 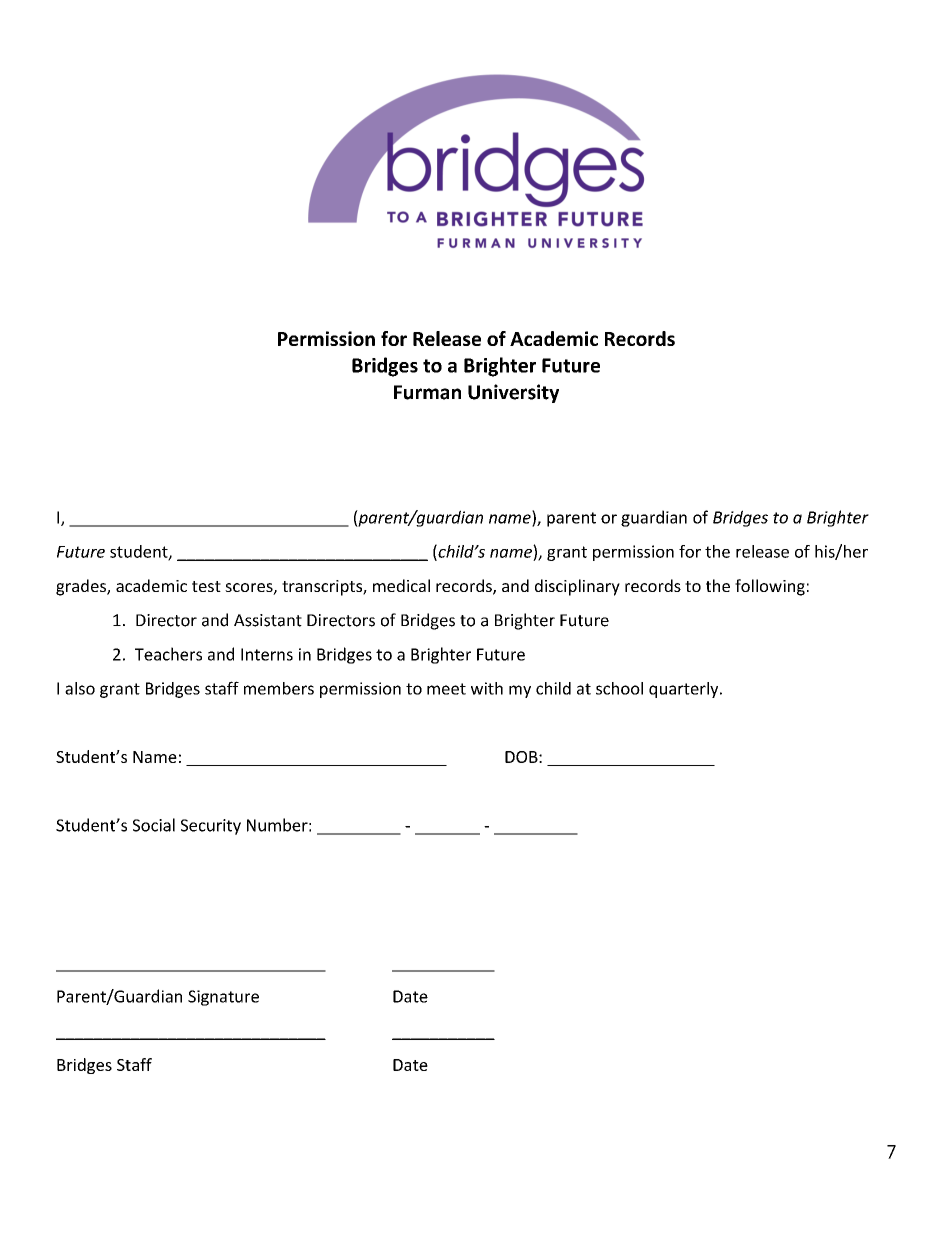 I want to click on Signature, so click(x=223, y=998).
